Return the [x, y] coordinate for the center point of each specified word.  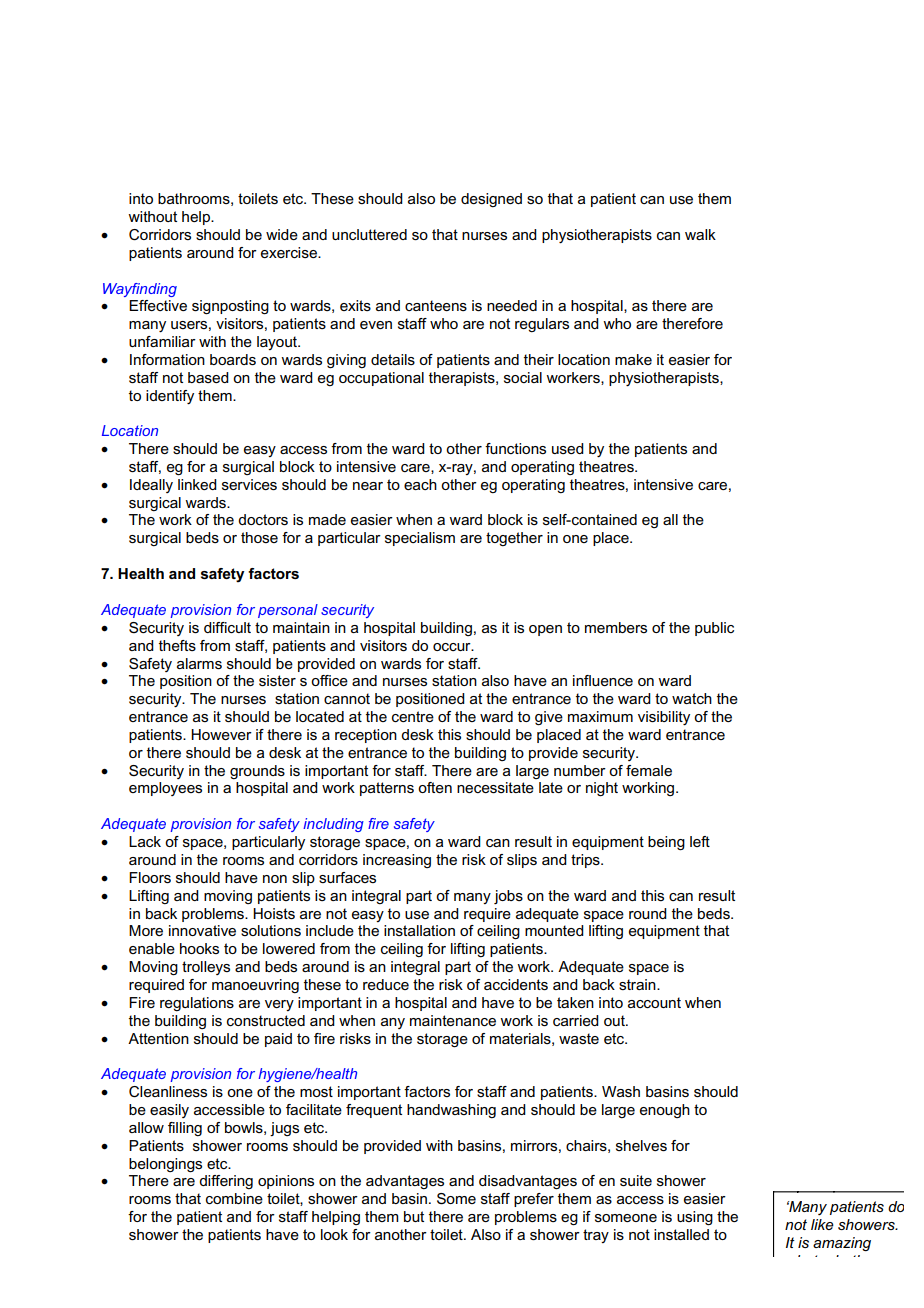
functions [515, 448]
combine [234, 1198]
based [208, 377]
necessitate [495, 787]
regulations [197, 1004]
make [633, 359]
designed [491, 200]
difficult [227, 627]
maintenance [453, 1020]
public [714, 629]
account [654, 1002]
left [700, 841]
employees [165, 789]
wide [282, 234]
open [545, 630]
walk [700, 234]
